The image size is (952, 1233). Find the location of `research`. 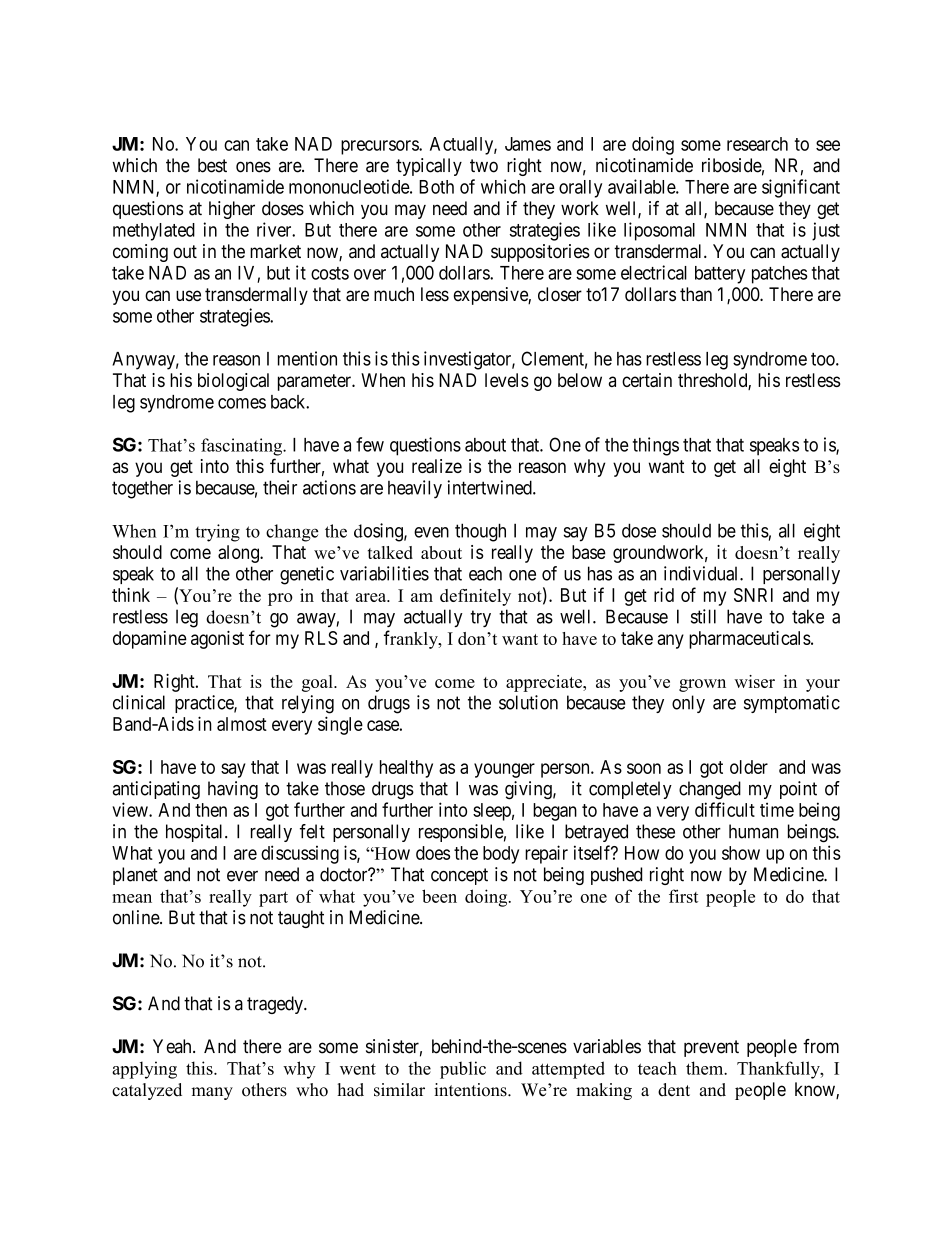

research is located at coordinates (757, 144).
